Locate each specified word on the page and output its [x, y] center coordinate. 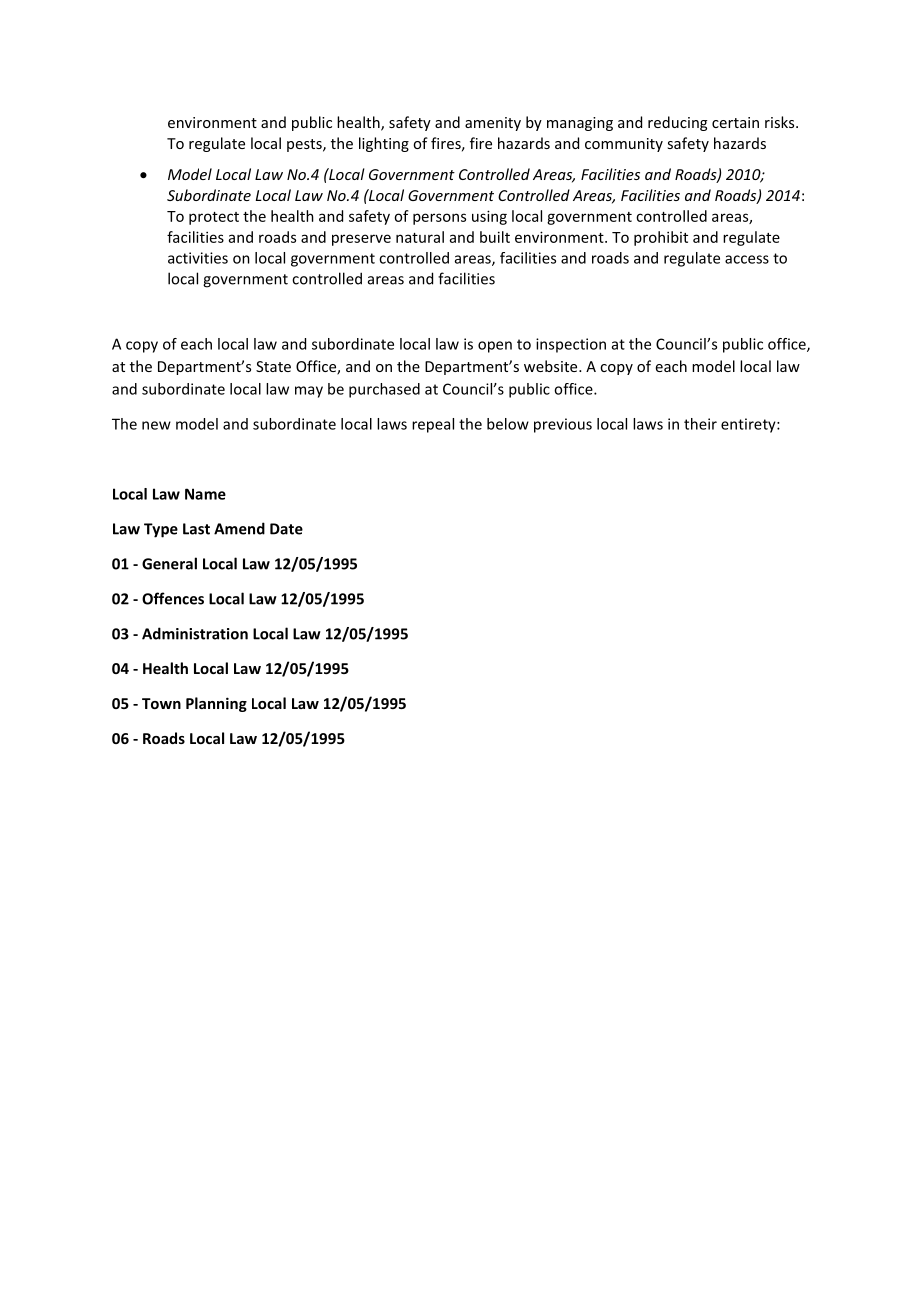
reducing [677, 123]
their [700, 424]
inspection [571, 345]
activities [198, 258]
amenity [493, 124]
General [169, 563]
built [495, 237]
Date [286, 529]
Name [205, 494]
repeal [433, 425]
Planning [216, 704]
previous [563, 425]
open [495, 347]
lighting [384, 144]
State [273, 366]
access [747, 259]
